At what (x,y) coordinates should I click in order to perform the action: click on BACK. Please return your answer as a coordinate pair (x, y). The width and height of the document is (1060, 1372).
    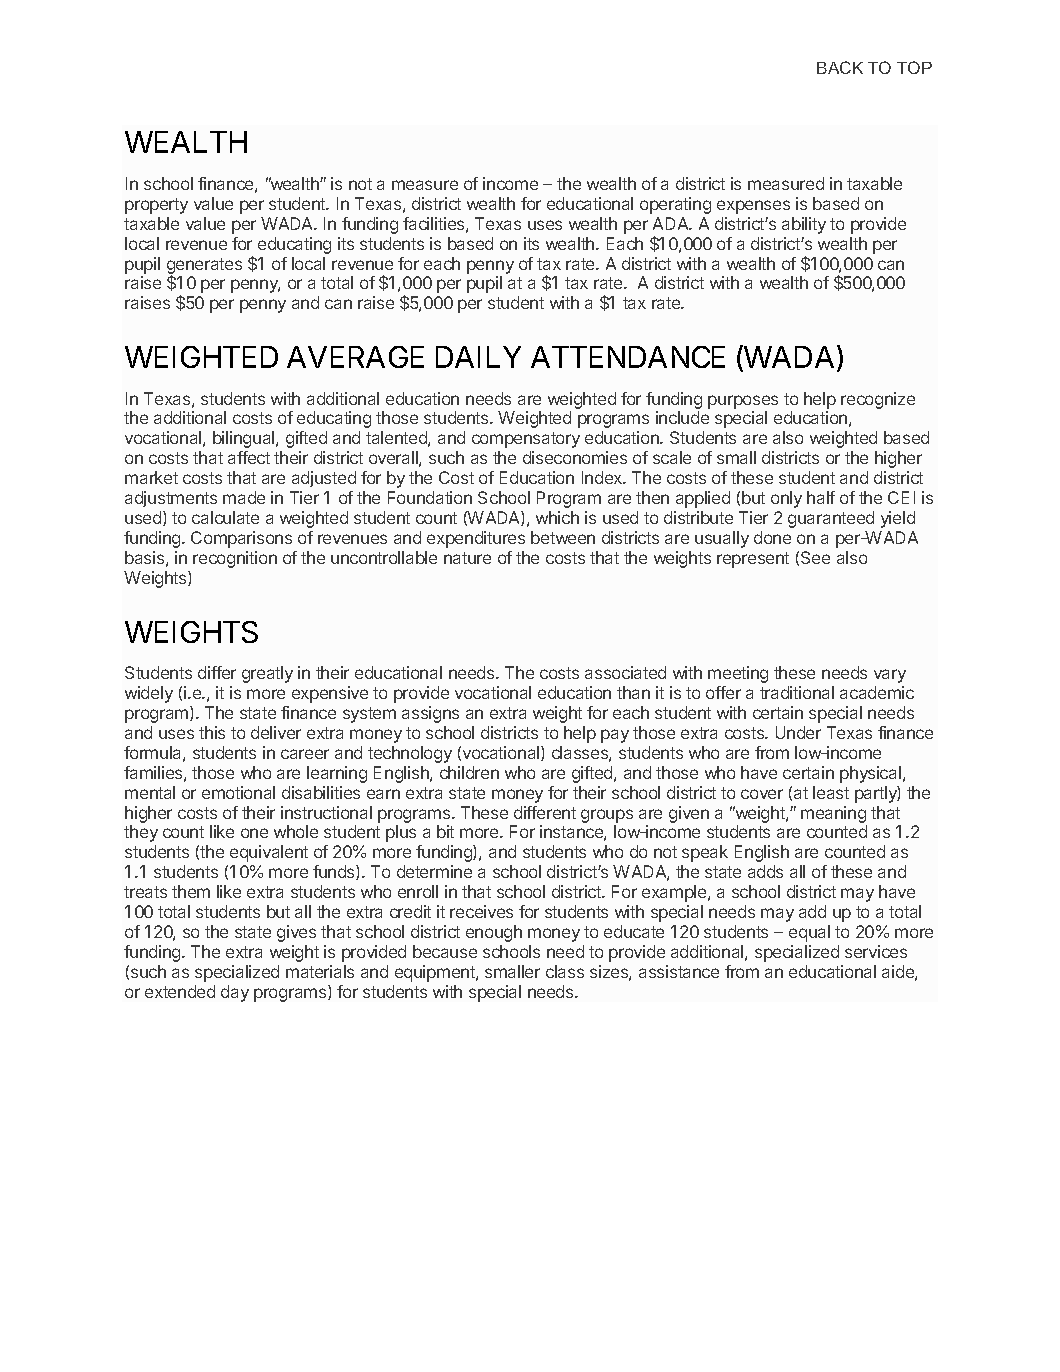
    Looking at the image, I should click on (840, 67).
